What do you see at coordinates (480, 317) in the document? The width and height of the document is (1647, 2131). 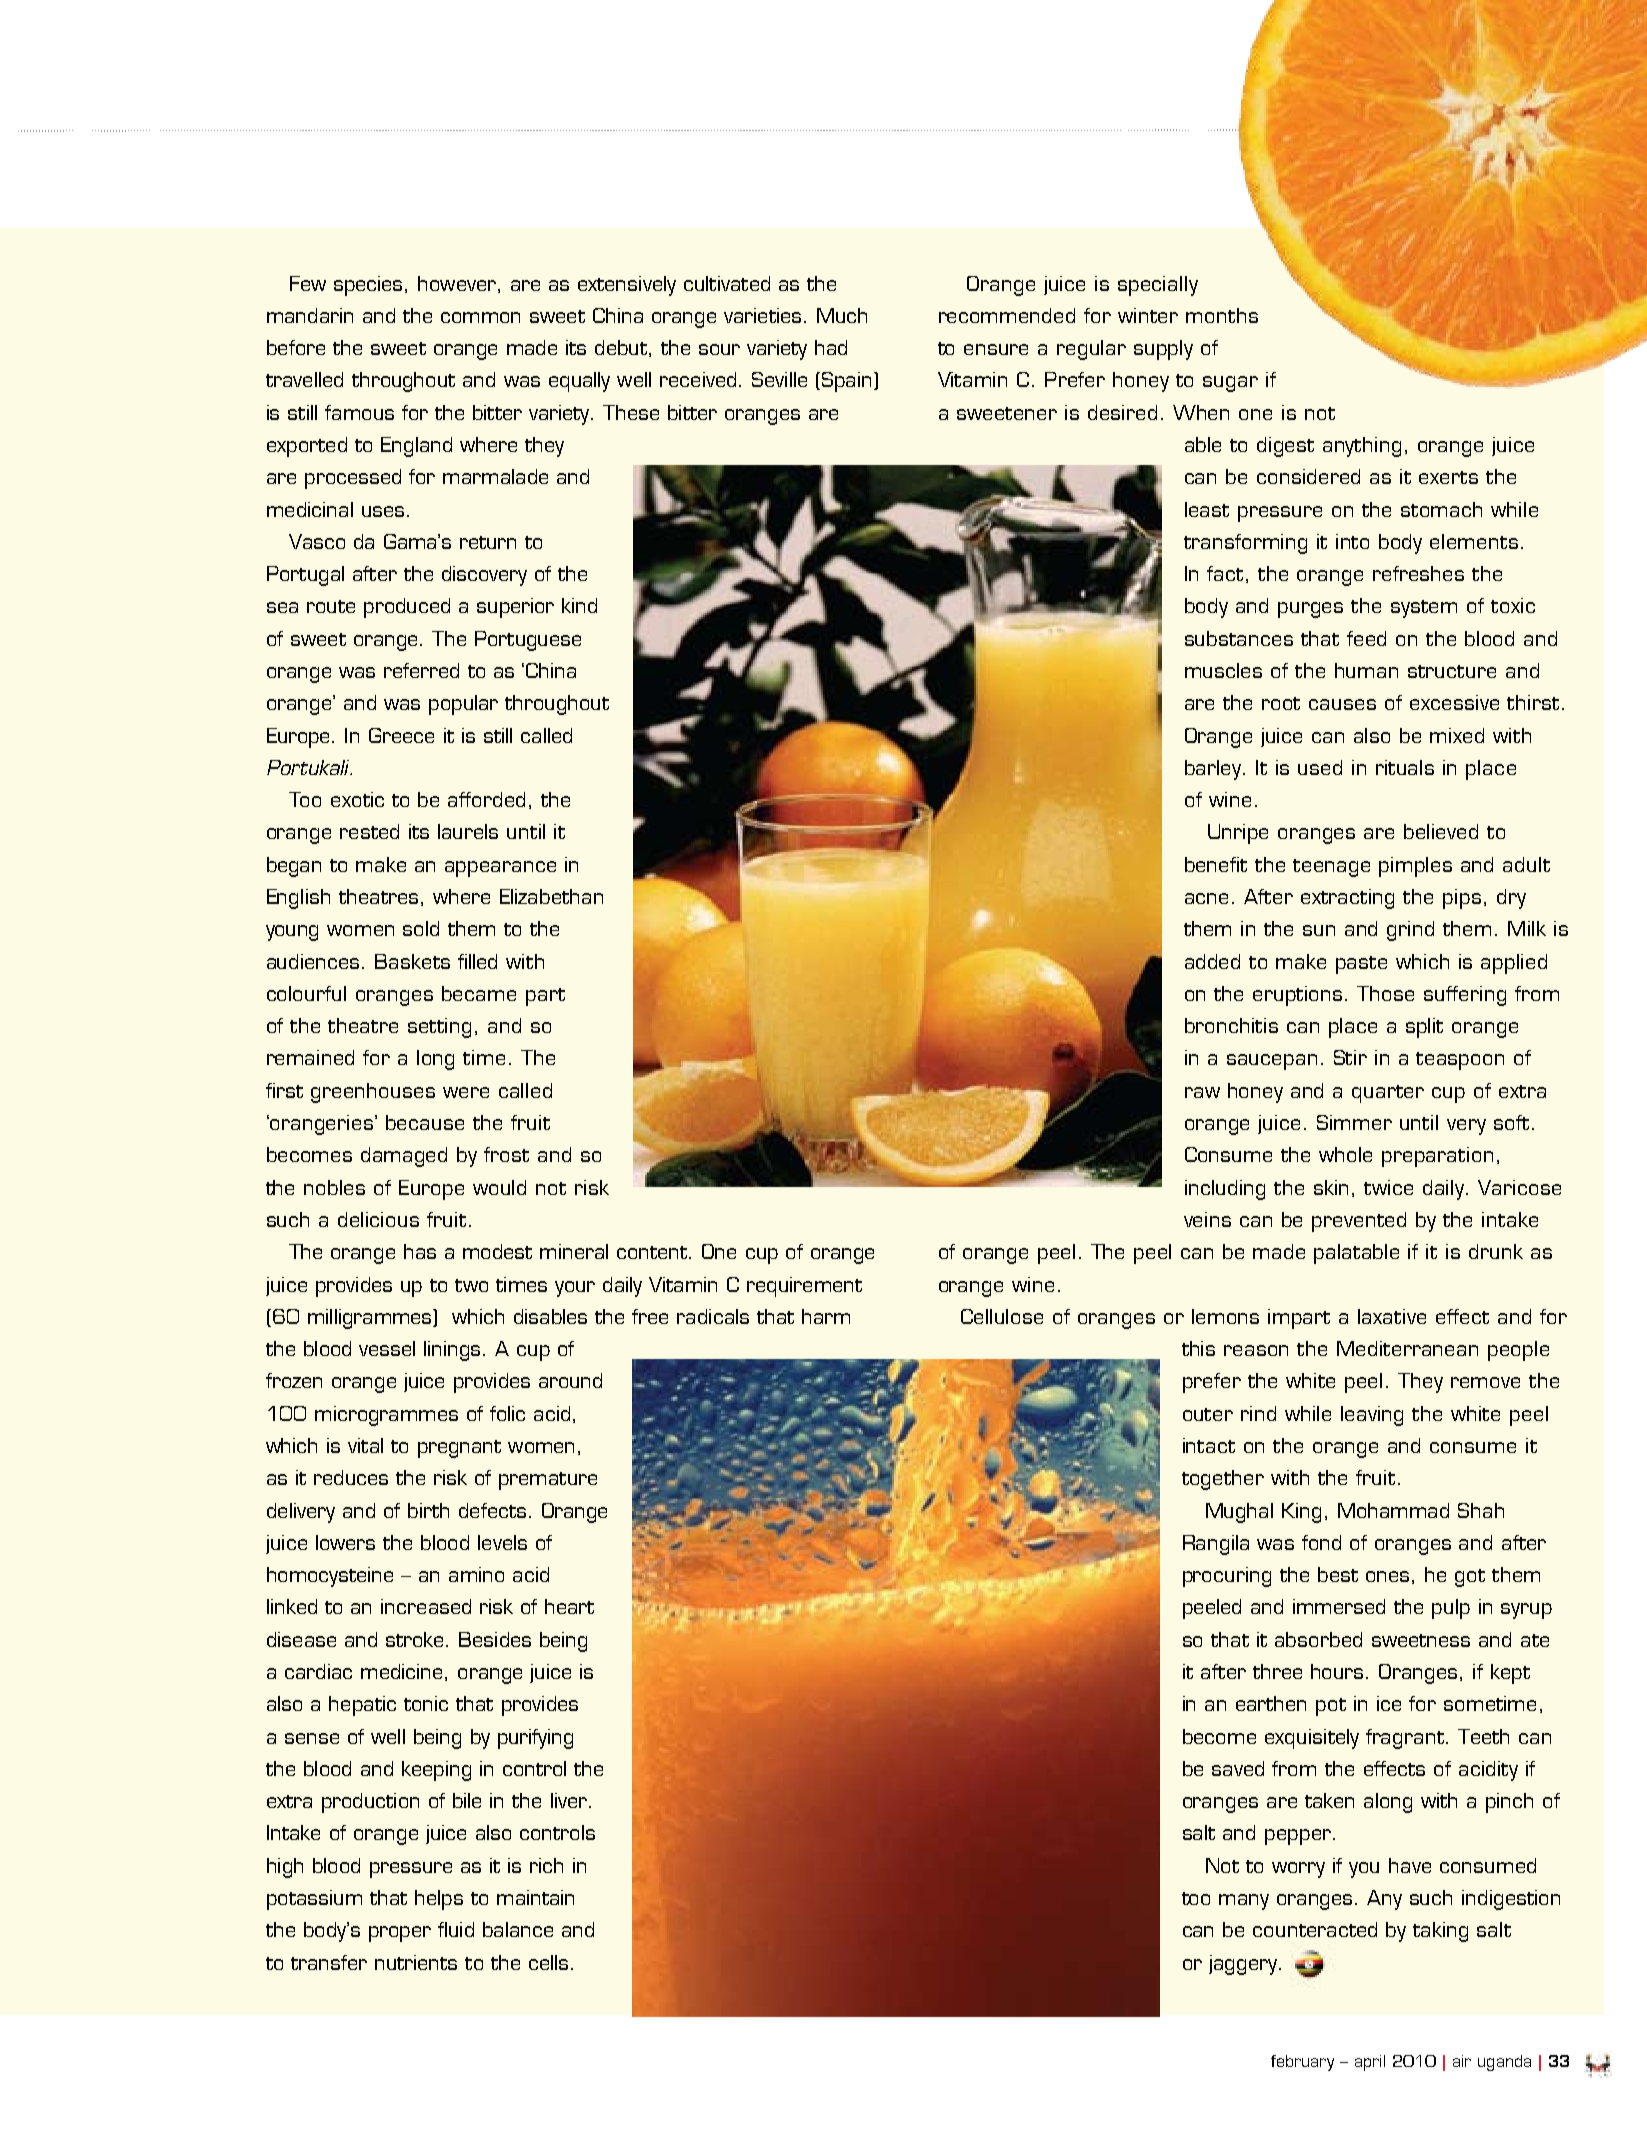 I see `common` at bounding box center [480, 317].
